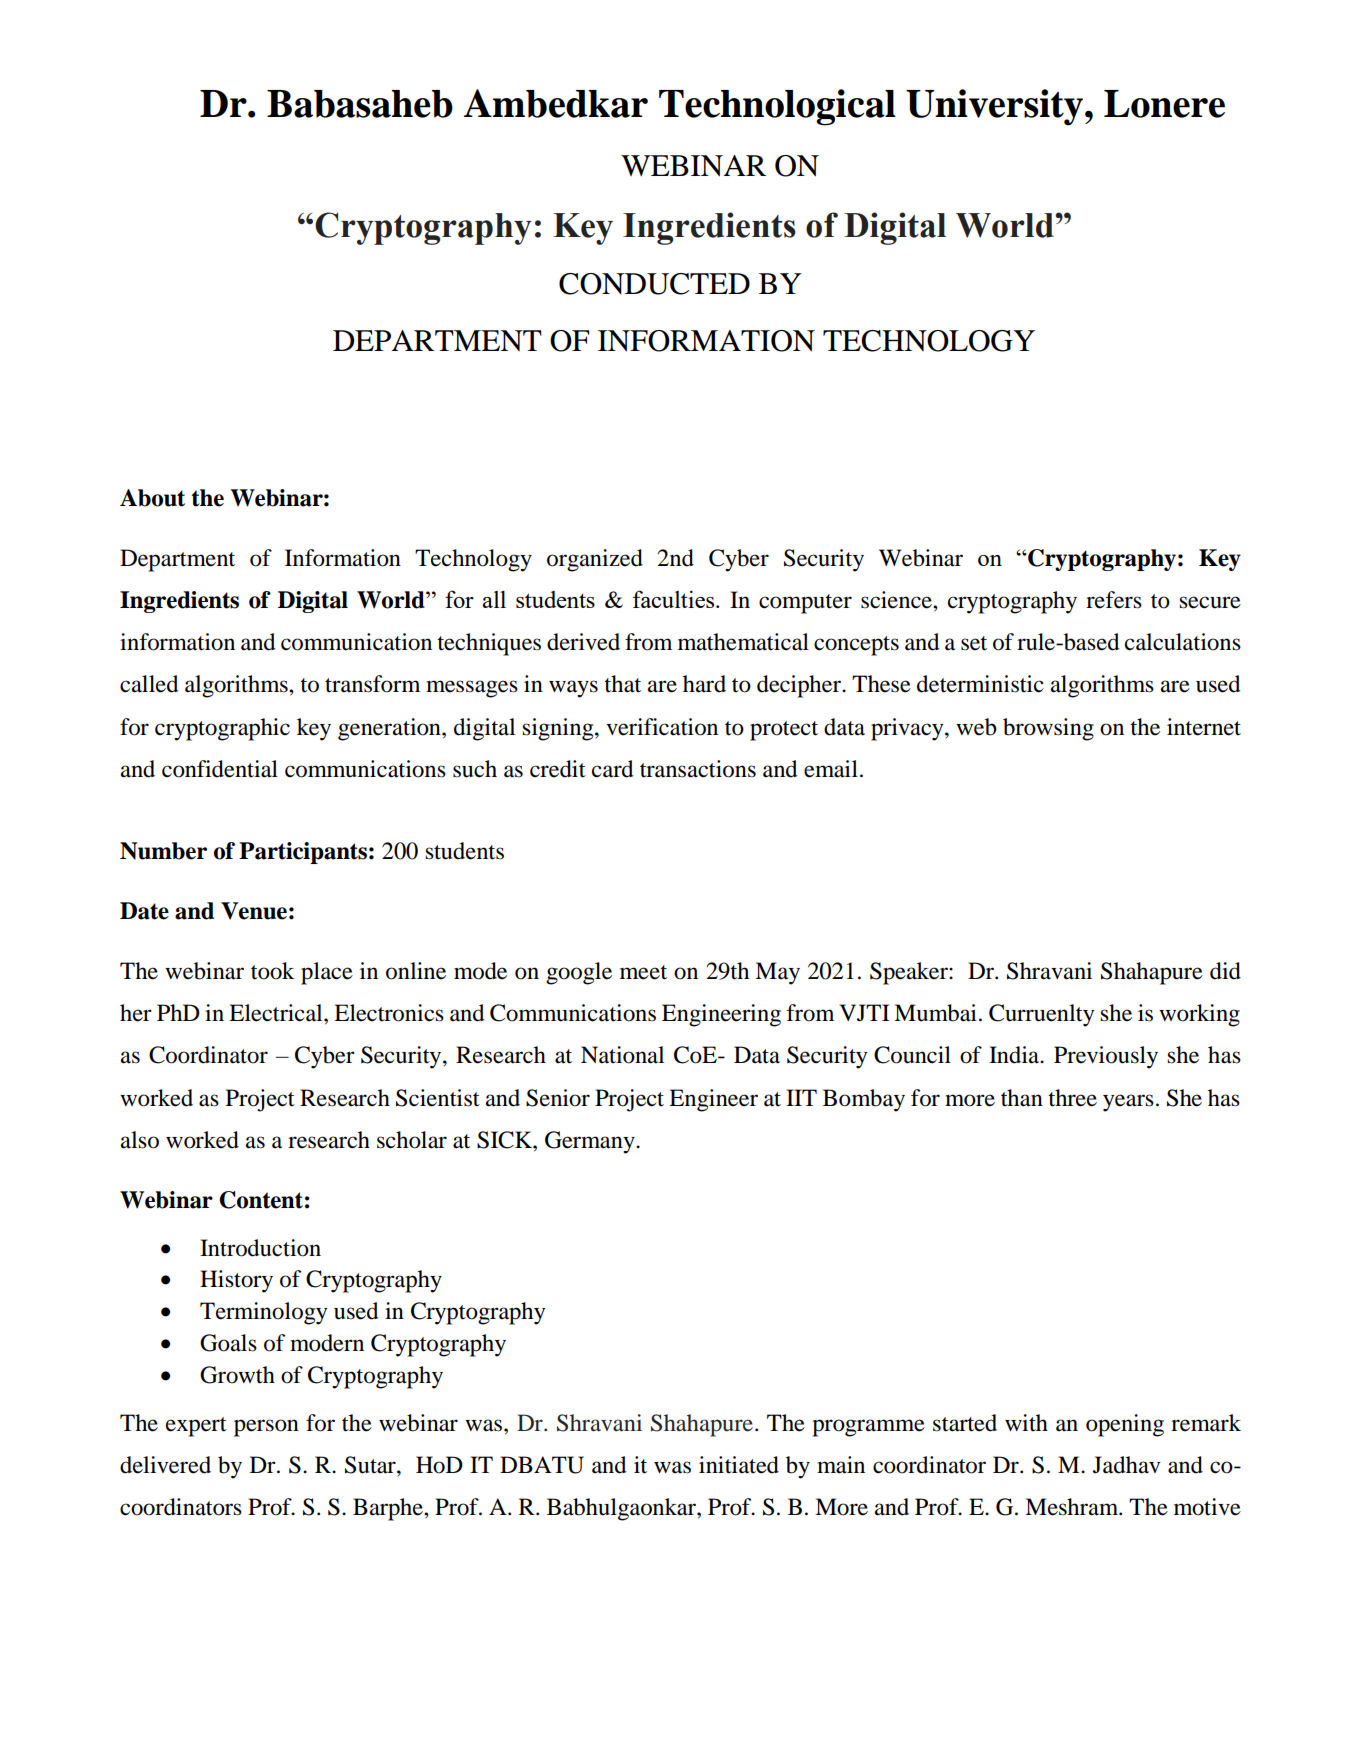  Describe the element at coordinates (556, 103) in the document. I see `Ambedkar` at that location.
